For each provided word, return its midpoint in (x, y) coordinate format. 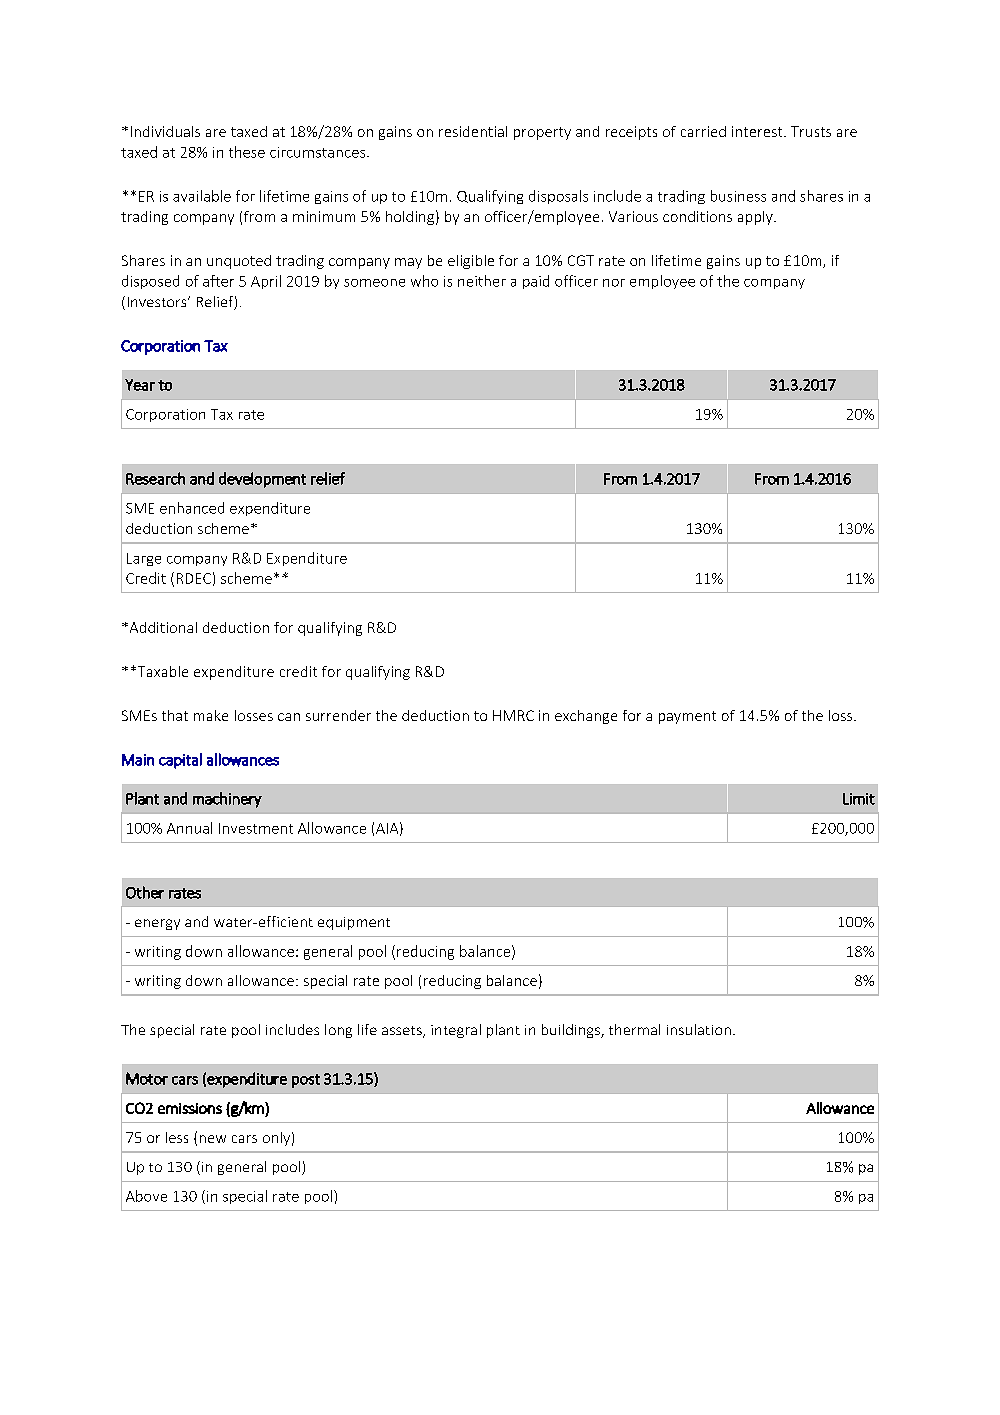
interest (758, 131)
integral (456, 1031)
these (247, 152)
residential (473, 131)
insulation (699, 1029)
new (213, 1139)
